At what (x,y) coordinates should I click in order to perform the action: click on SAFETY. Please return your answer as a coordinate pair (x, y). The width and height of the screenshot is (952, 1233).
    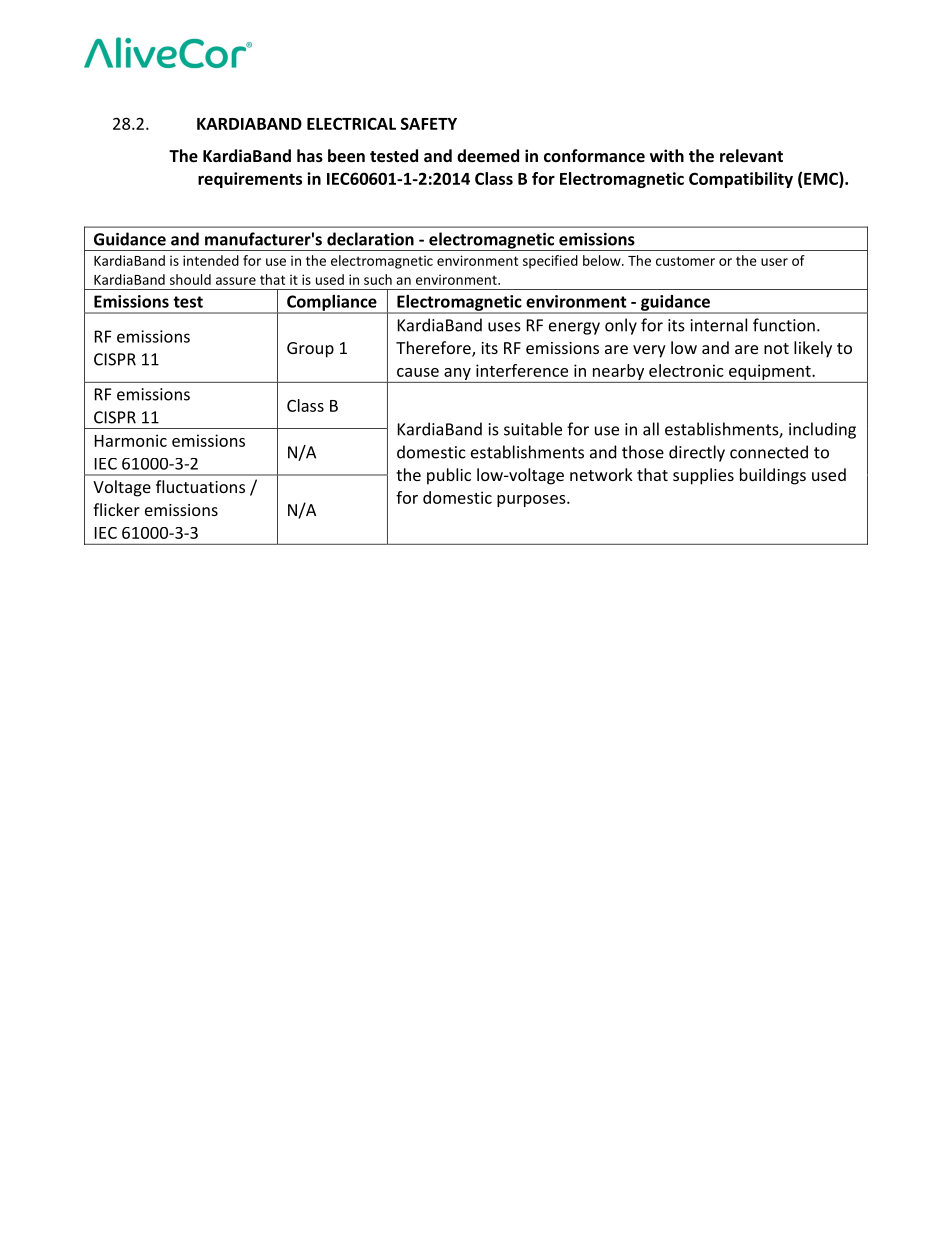
    Looking at the image, I should click on (429, 123).
